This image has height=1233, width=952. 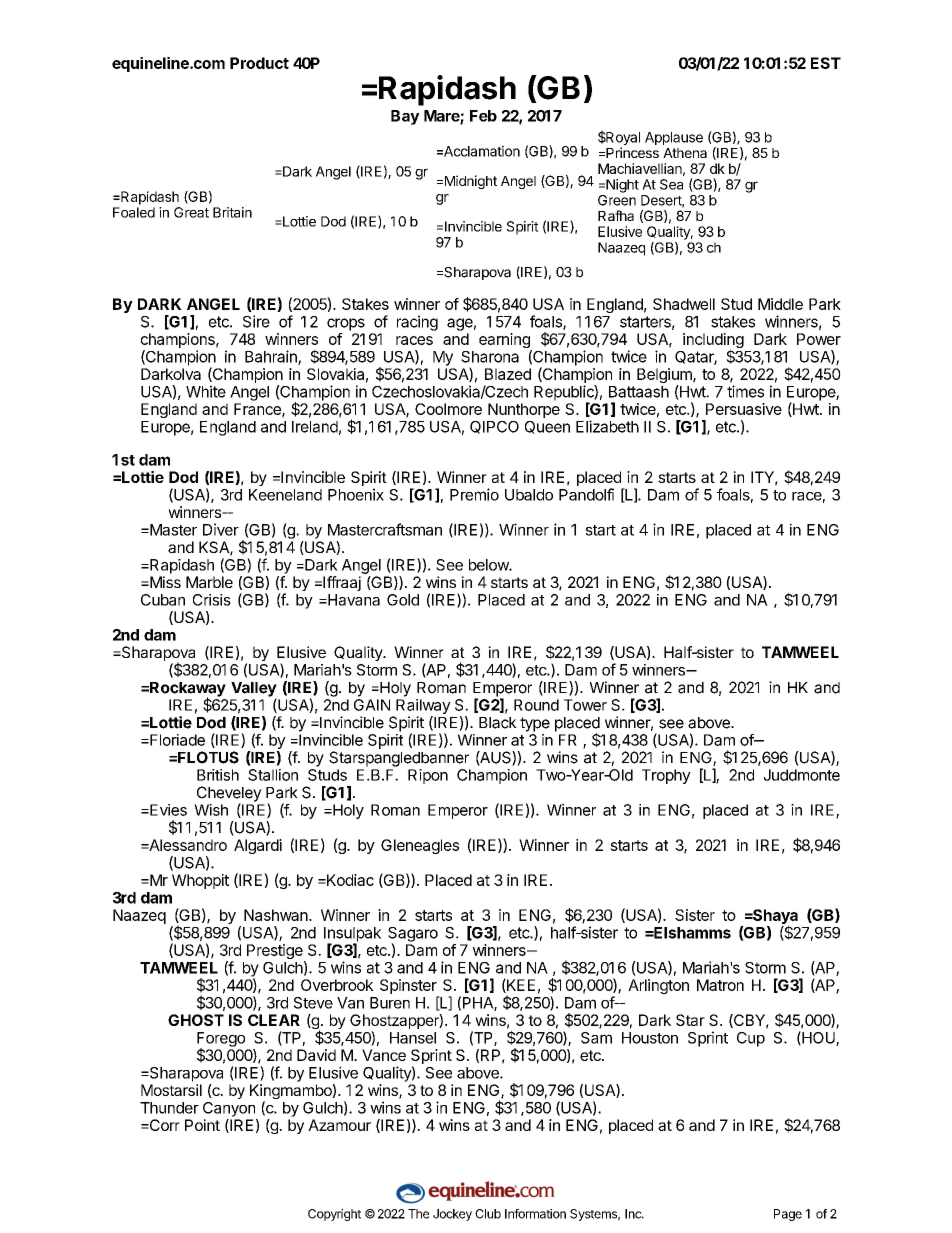 What do you see at coordinates (259, 63) in the image?
I see `Product` at bounding box center [259, 63].
